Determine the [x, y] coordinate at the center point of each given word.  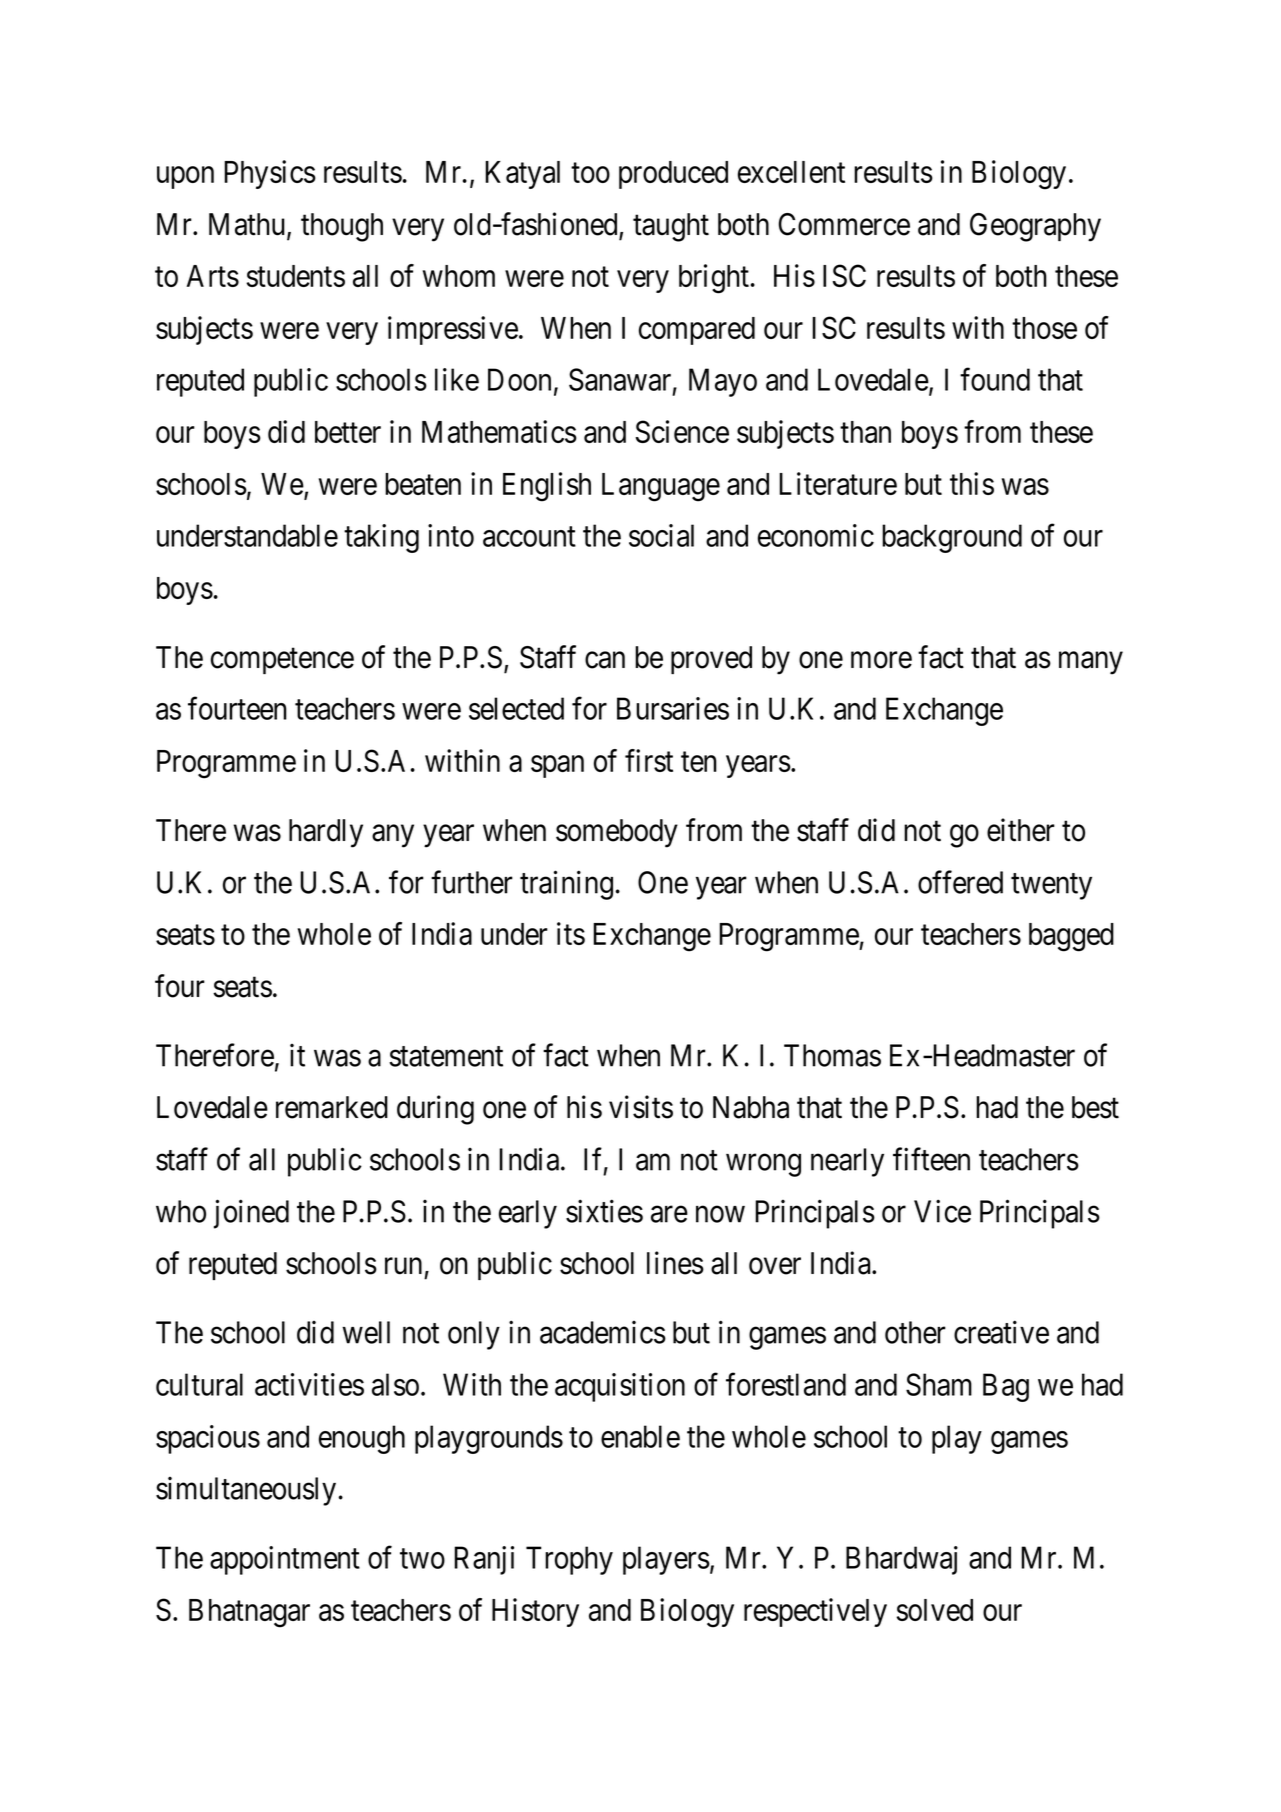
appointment [285, 1560]
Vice [942, 1211]
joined [251, 1214]
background [952, 538]
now [720, 1214]
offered [960, 882]
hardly [326, 833]
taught [671, 227]
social [661, 535]
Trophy [569, 1560]
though [342, 227]
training [566, 885]
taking [381, 538]
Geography [1035, 227]
